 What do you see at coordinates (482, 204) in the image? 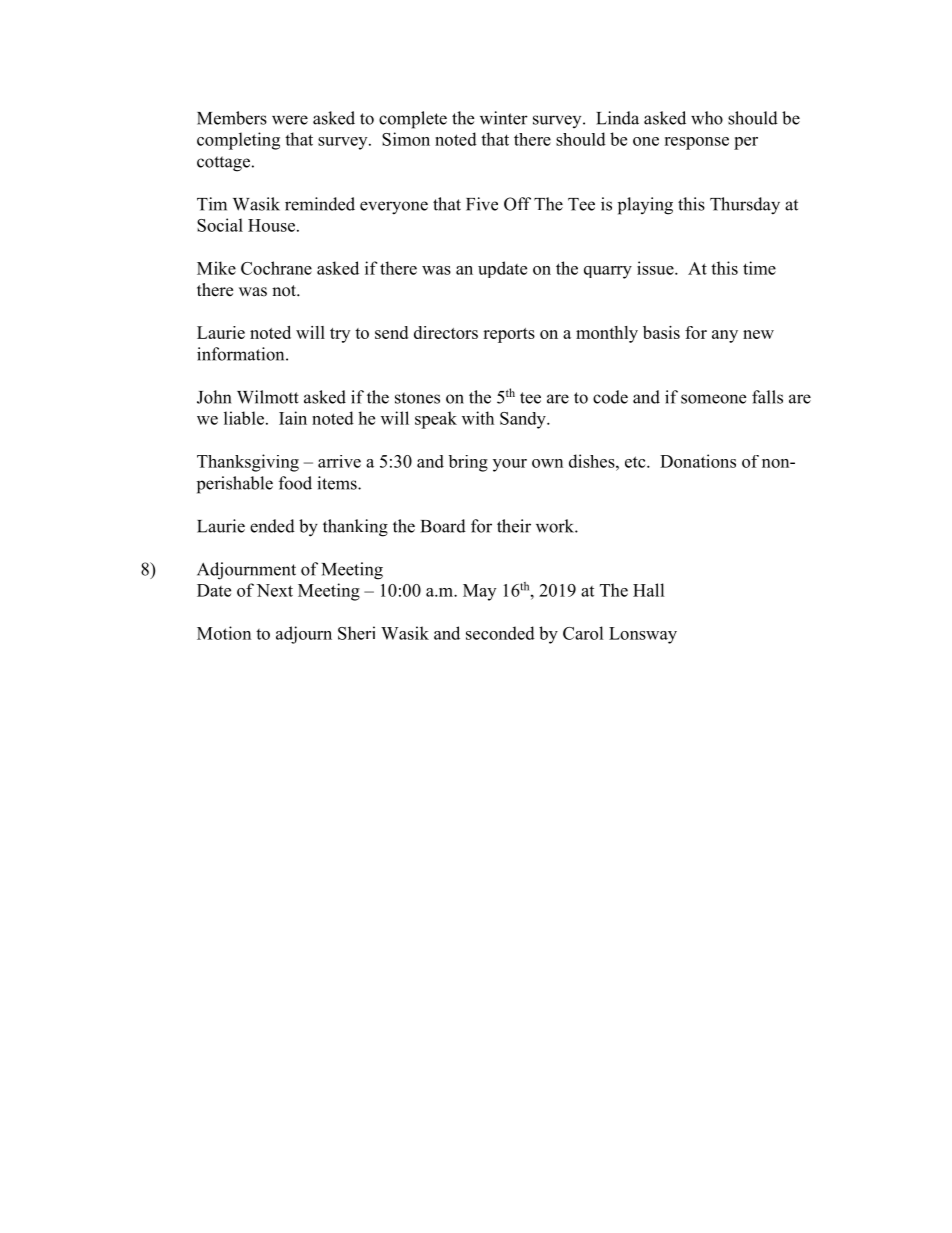
I see `Five` at bounding box center [482, 204].
